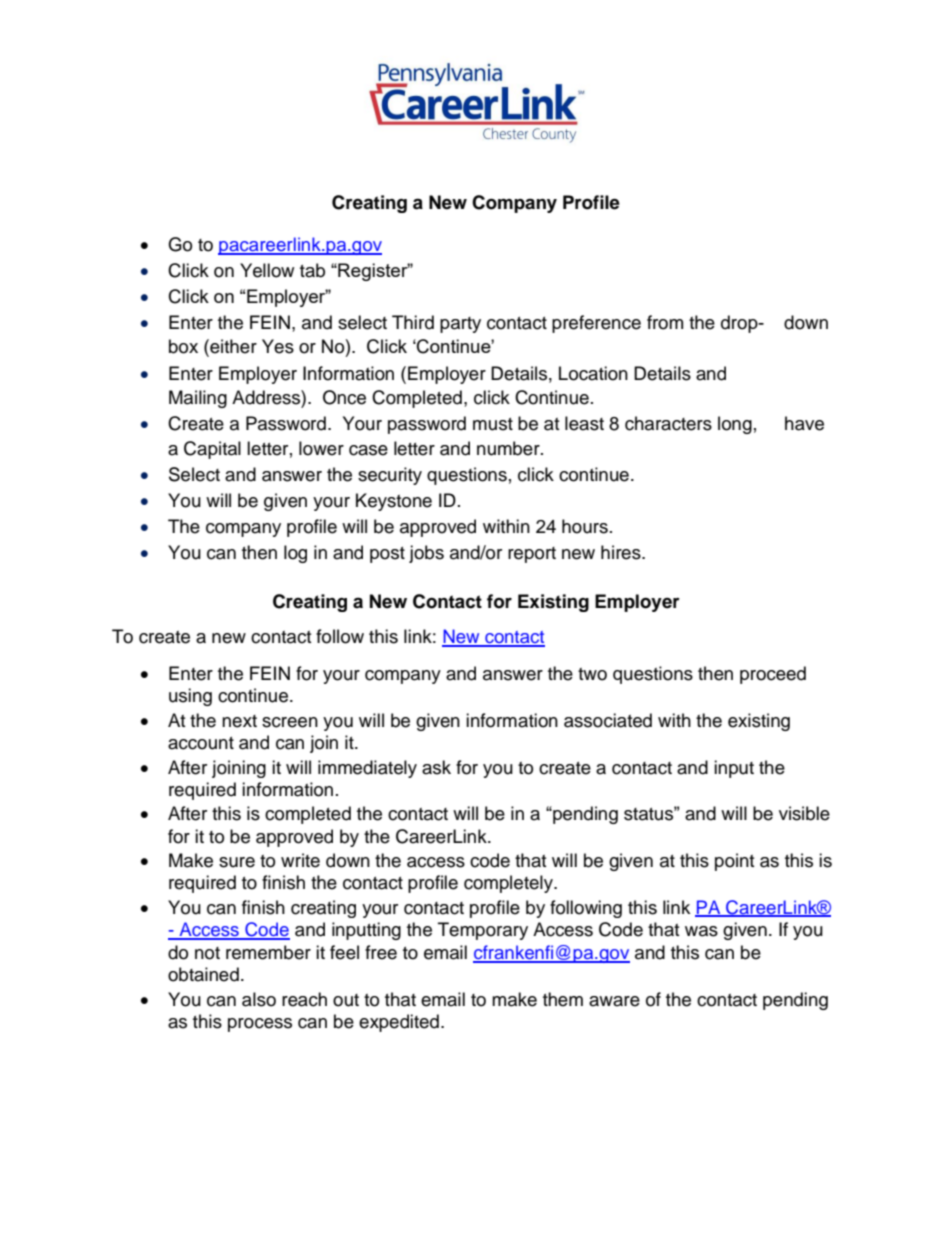  What do you see at coordinates (592, 674) in the screenshot?
I see `two` at bounding box center [592, 674].
